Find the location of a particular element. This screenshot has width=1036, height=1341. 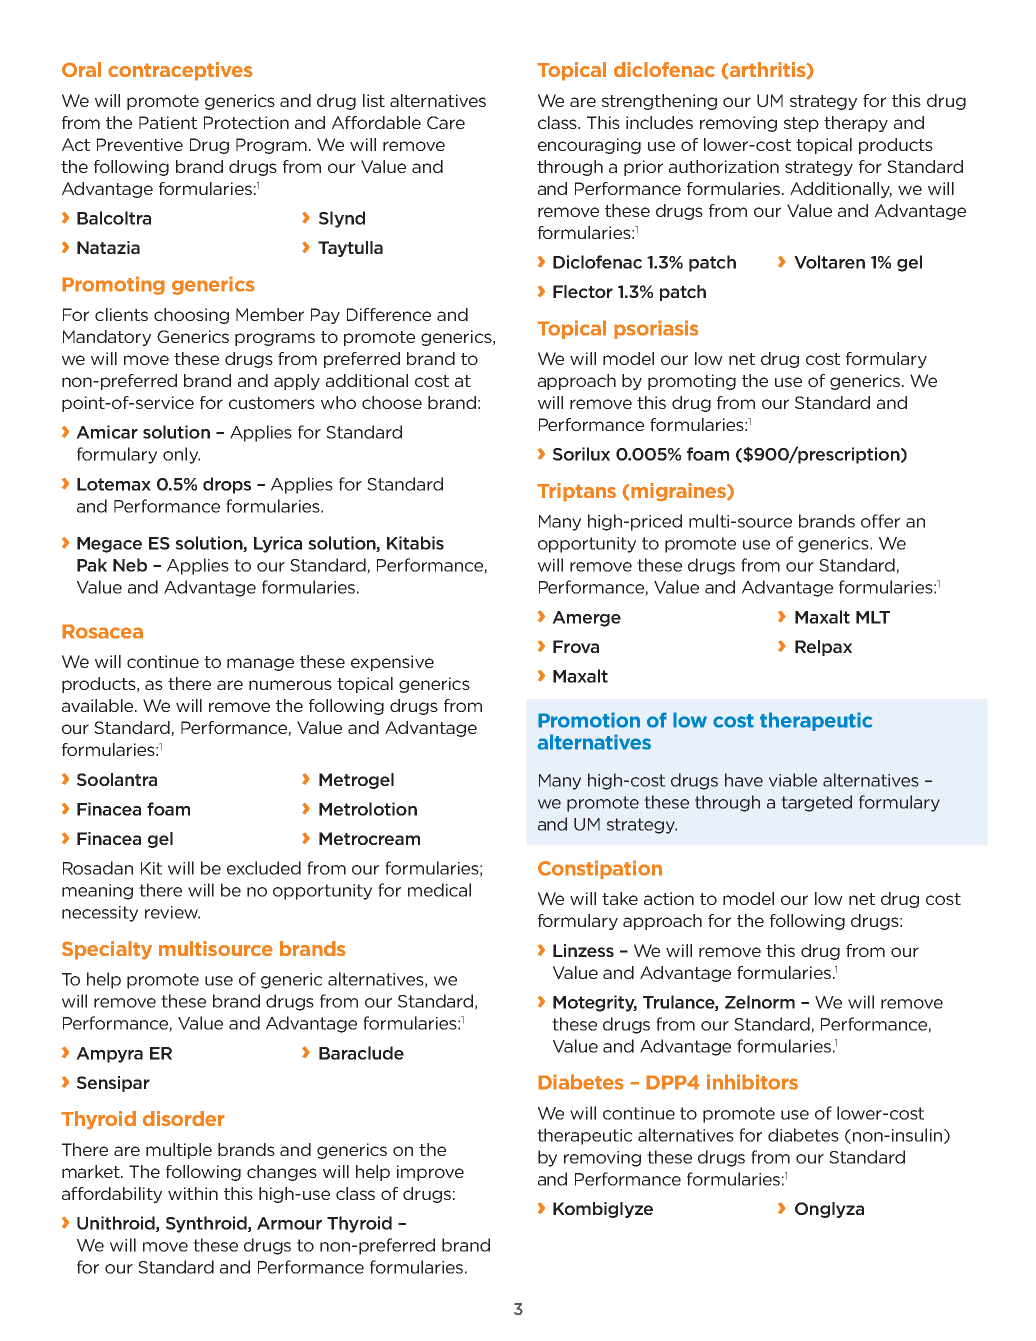

Rosacea is located at coordinates (102, 631).
